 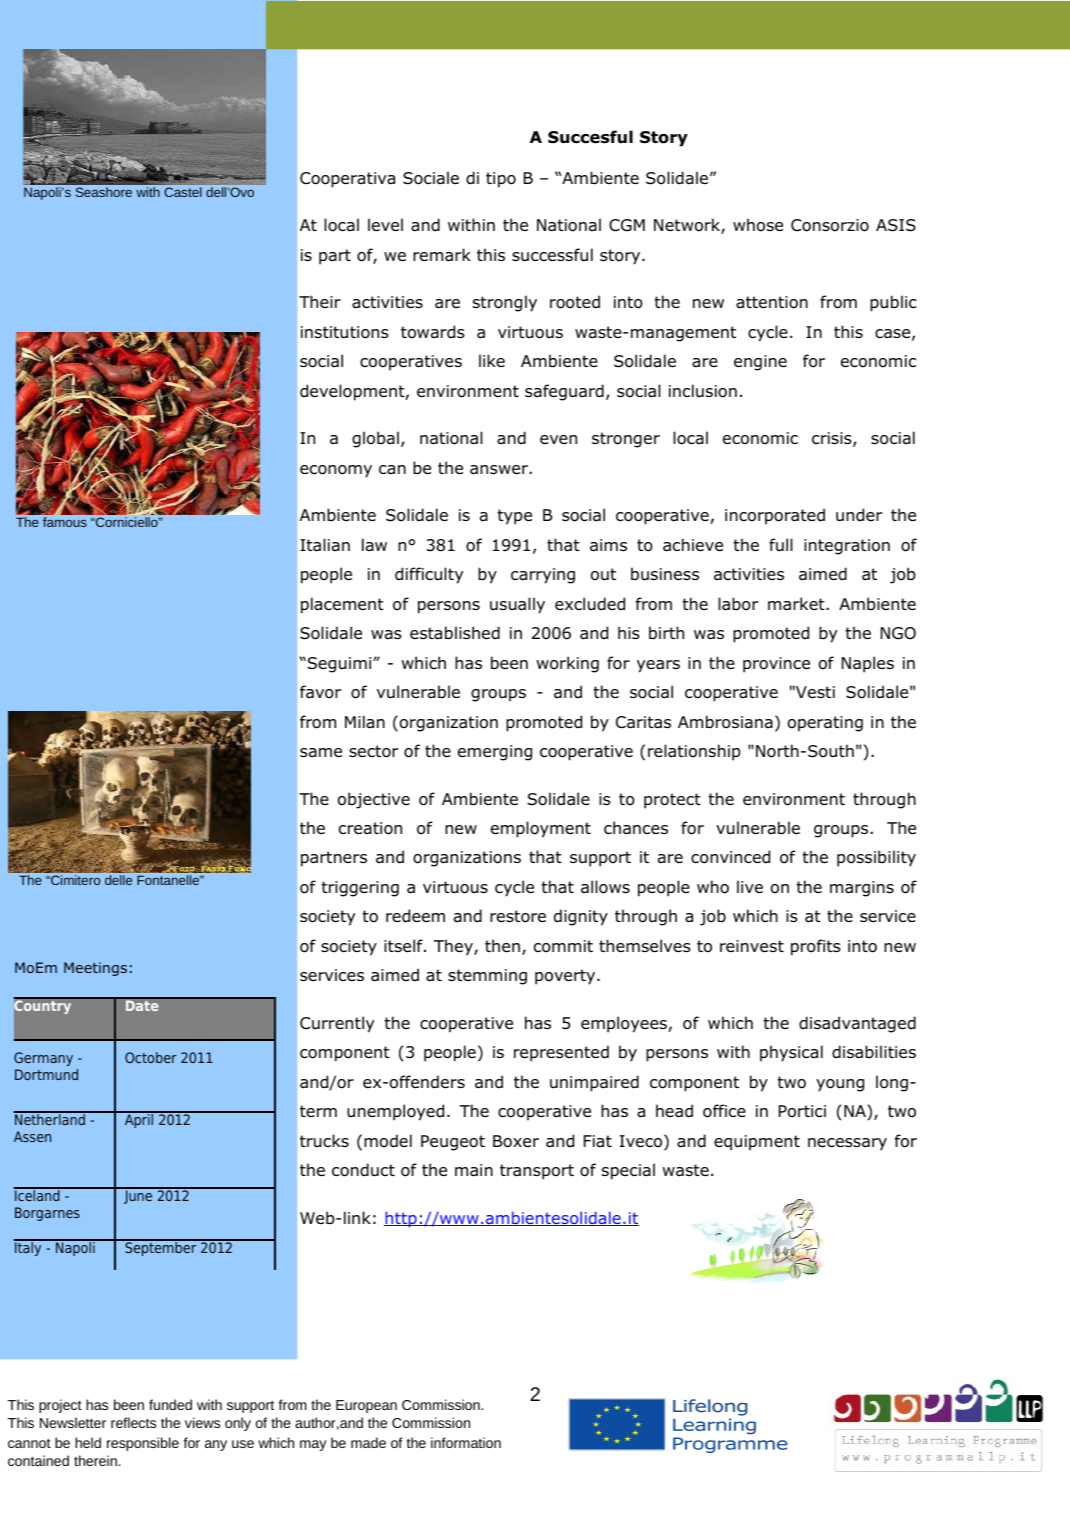 What do you see at coordinates (758, 225) in the screenshot?
I see `whose` at bounding box center [758, 225].
